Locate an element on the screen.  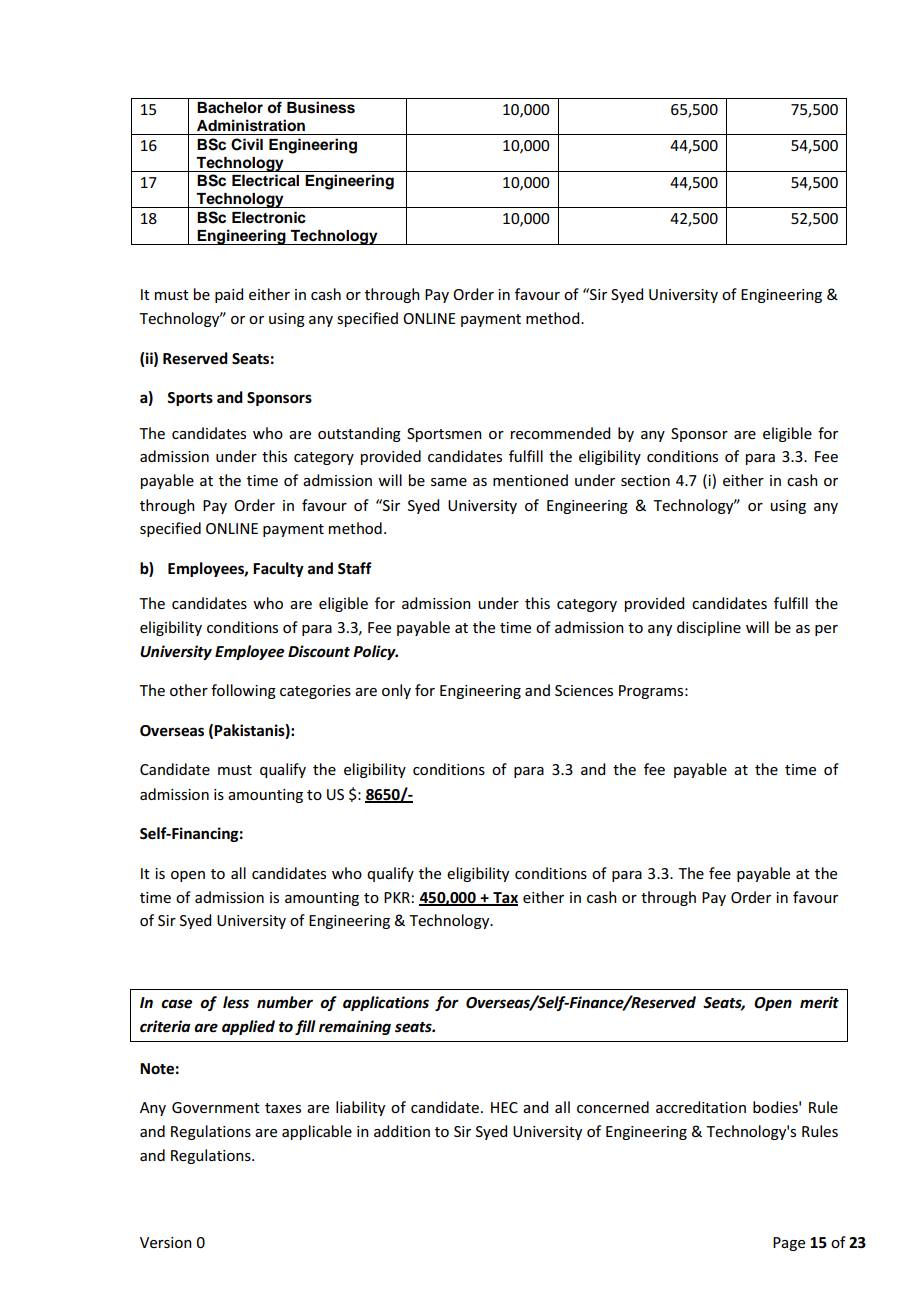
recommended is located at coordinates (560, 433).
